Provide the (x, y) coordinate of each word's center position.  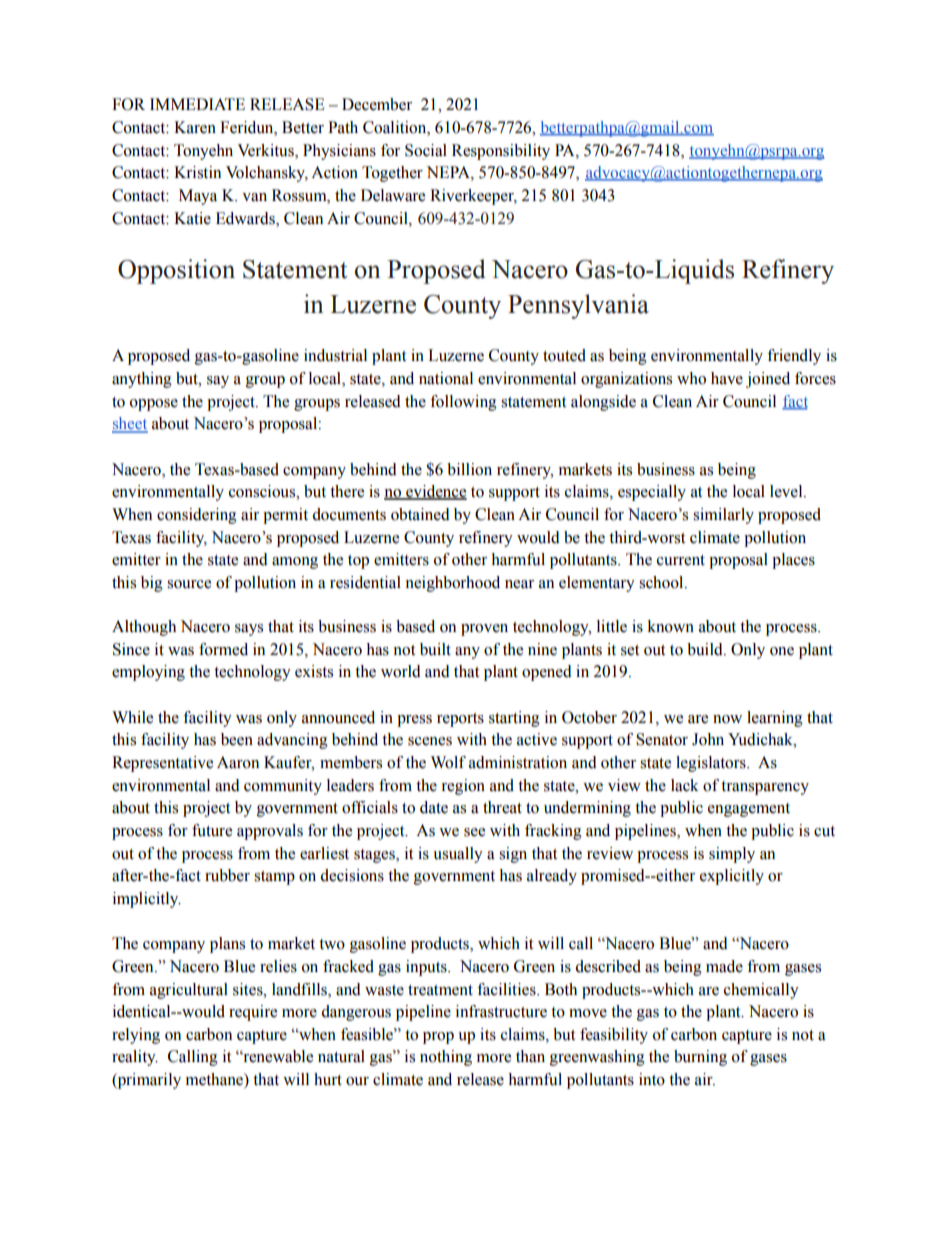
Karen (195, 127)
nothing (446, 1058)
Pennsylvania (578, 306)
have (727, 378)
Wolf (448, 762)
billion (469, 469)
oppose (154, 405)
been (237, 739)
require (253, 1013)
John (708, 739)
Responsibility (501, 152)
